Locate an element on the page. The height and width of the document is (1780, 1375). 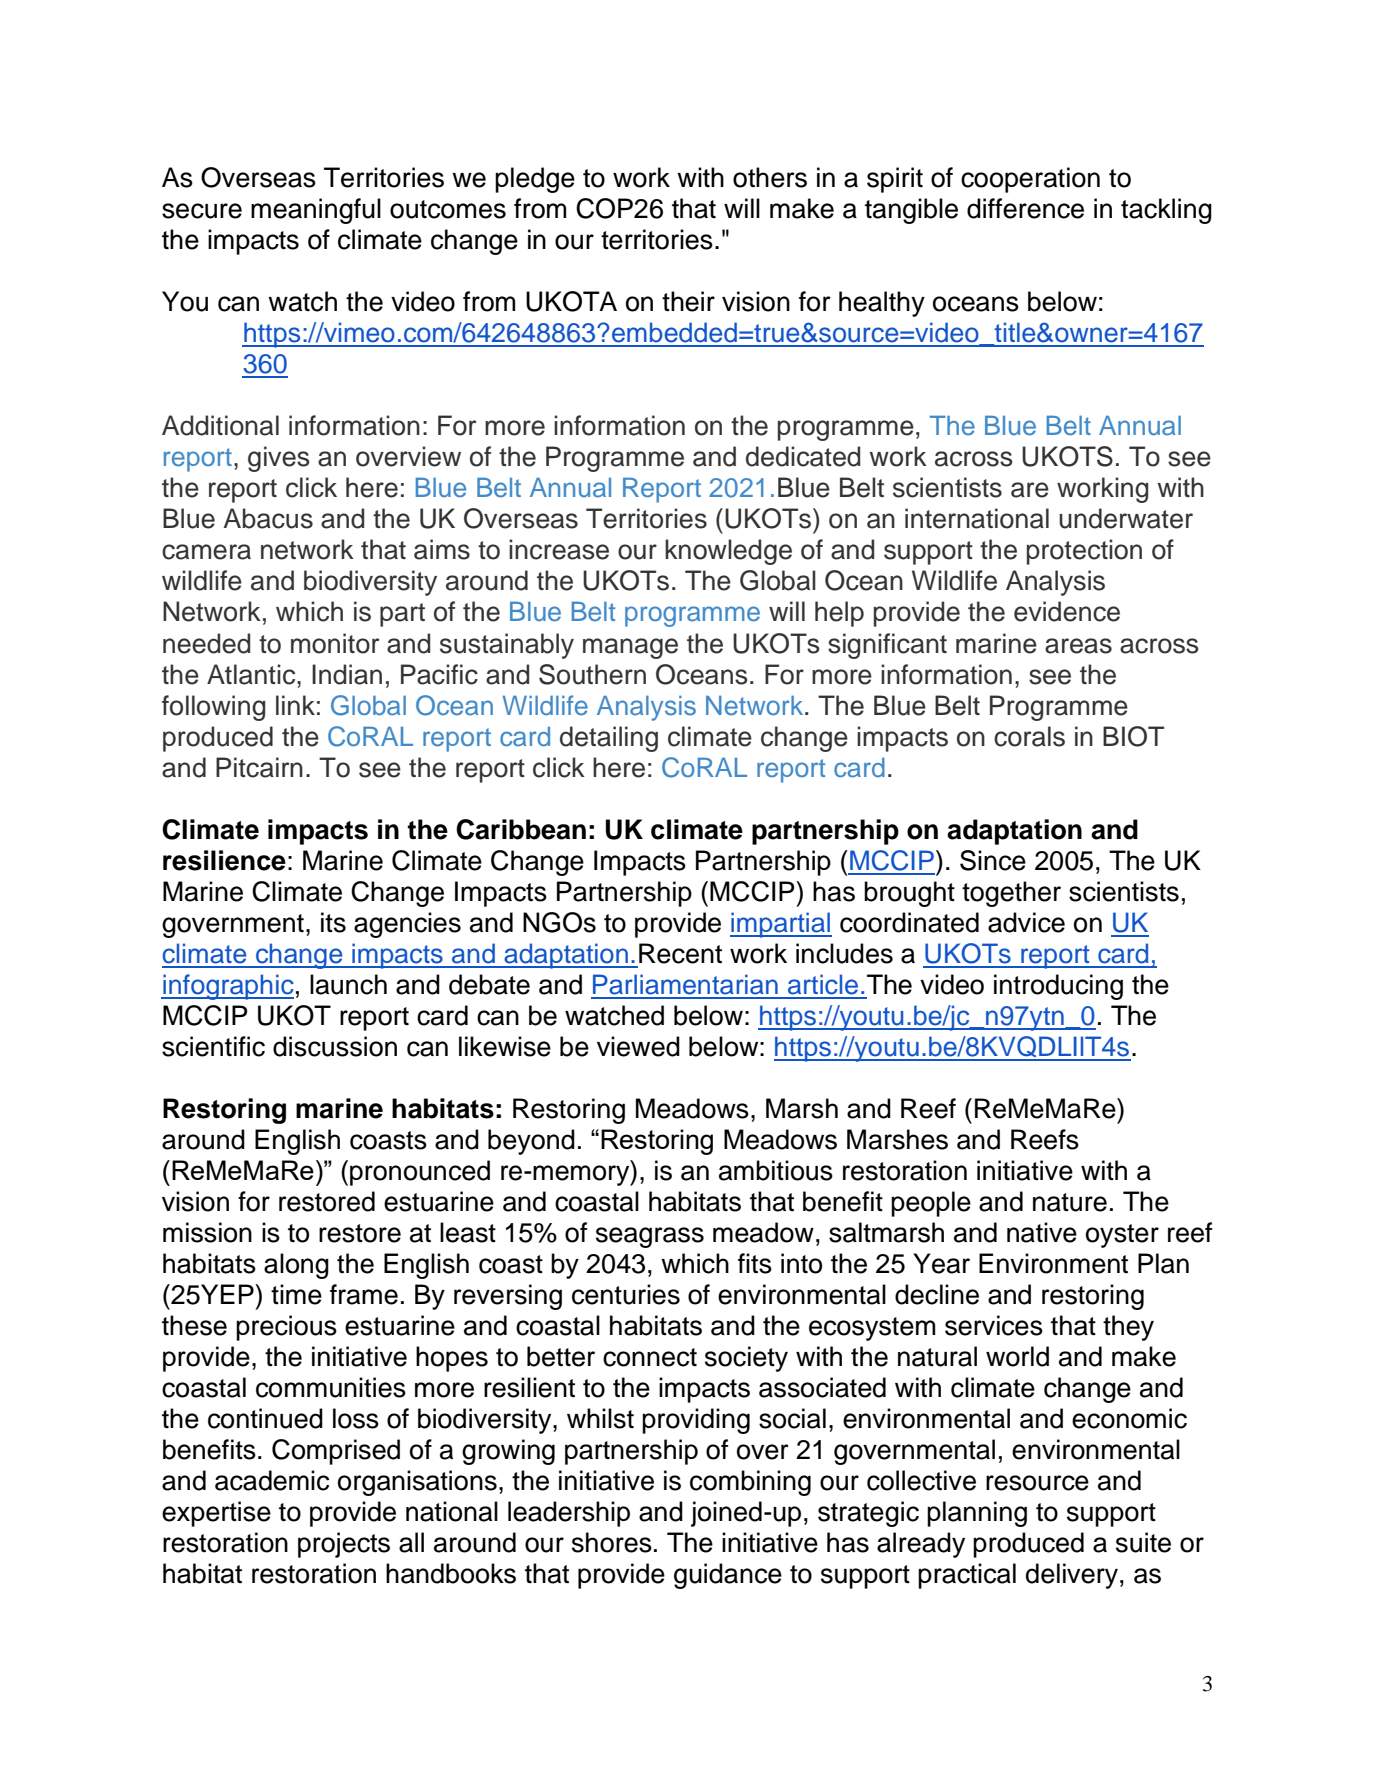
areas is located at coordinates (1078, 646).
